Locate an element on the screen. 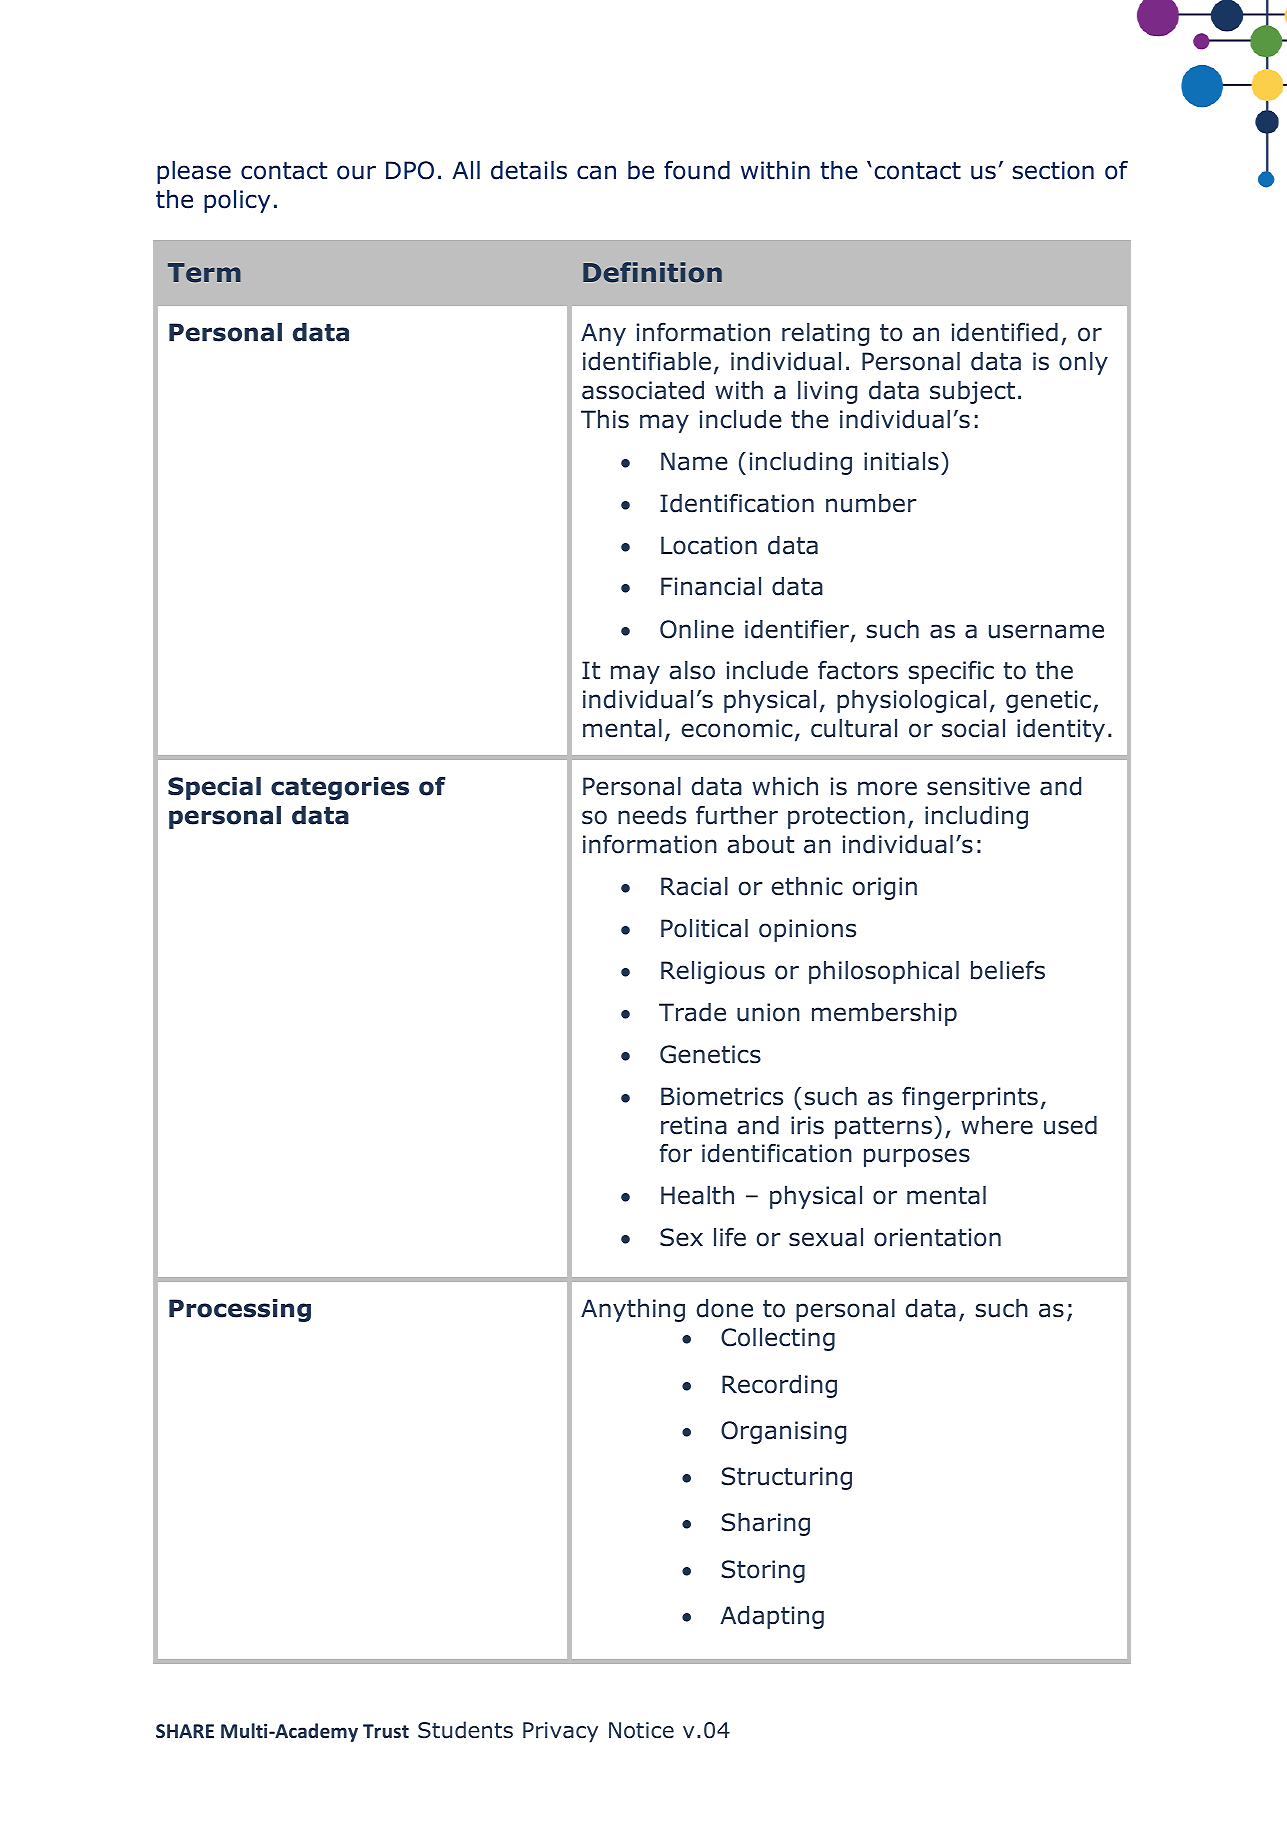 Image resolution: width=1287 pixels, height=1821 pixels. section is located at coordinates (1053, 170).
